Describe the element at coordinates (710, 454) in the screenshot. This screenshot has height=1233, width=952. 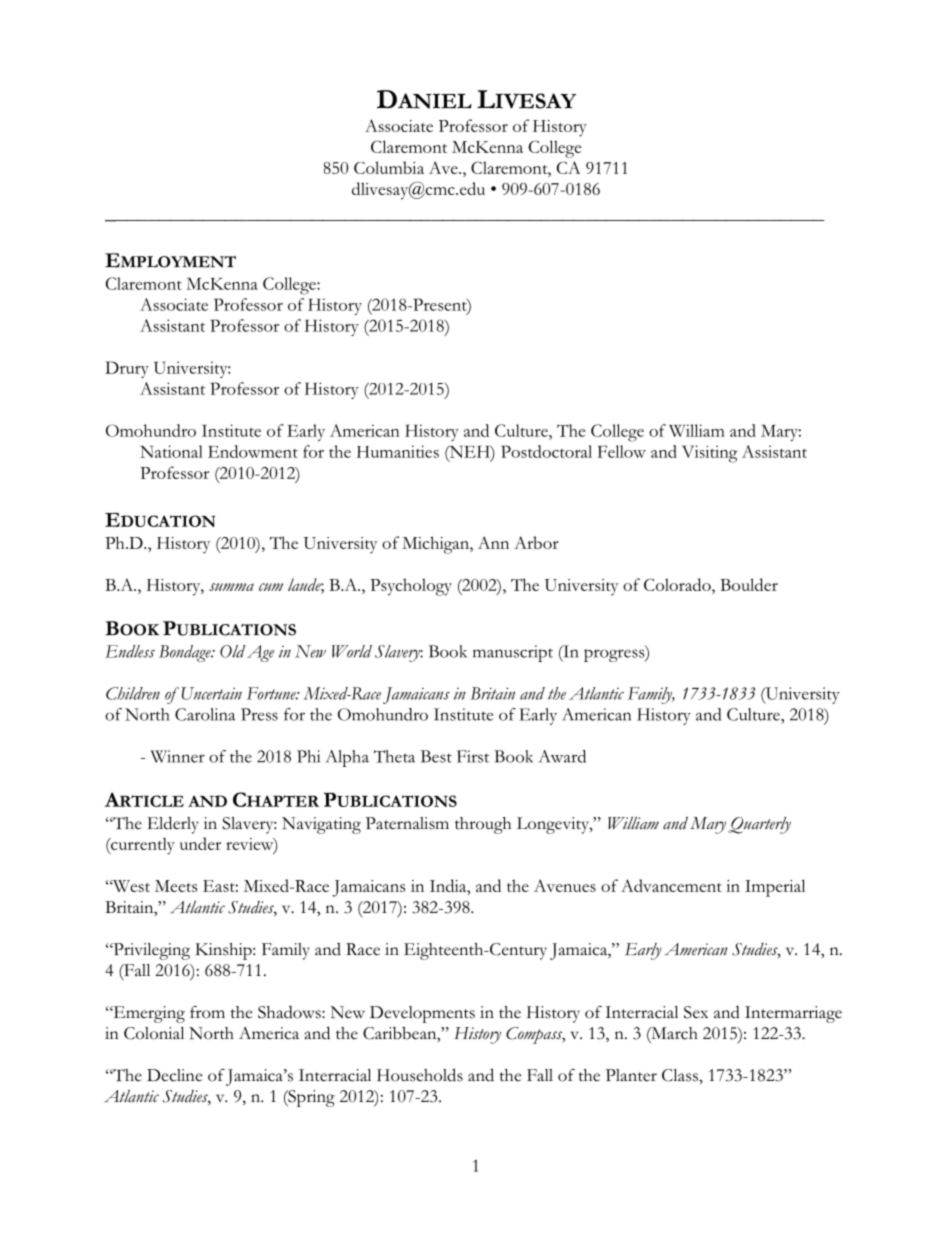
I see `Visiting` at that location.
